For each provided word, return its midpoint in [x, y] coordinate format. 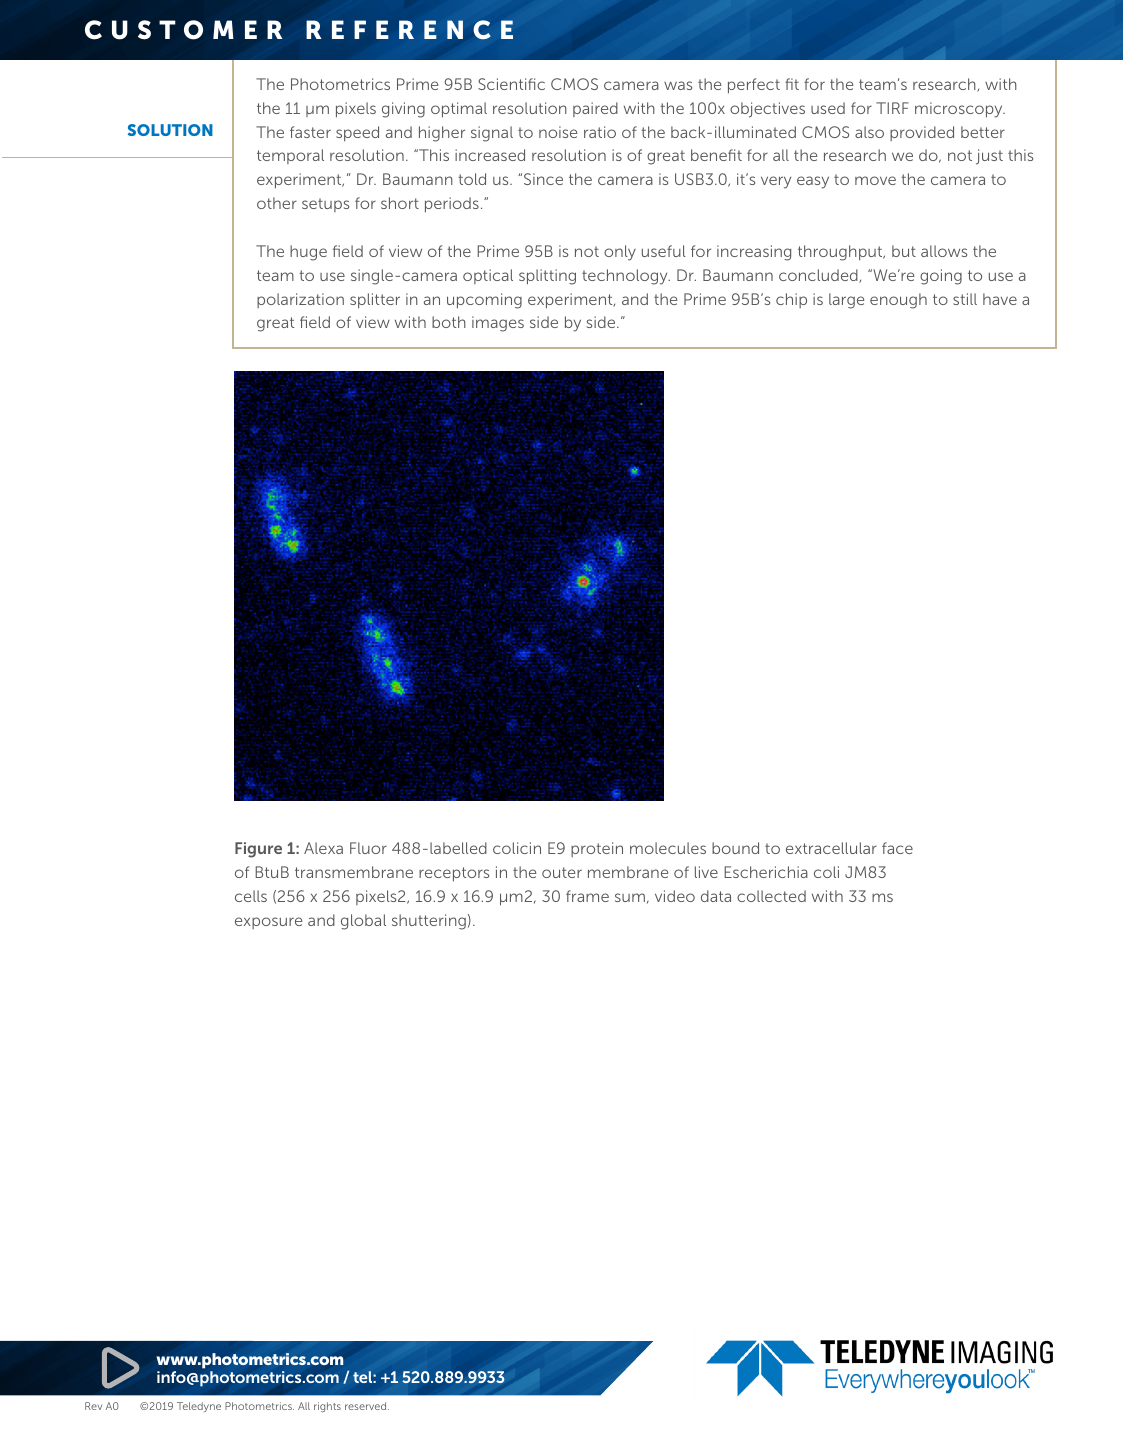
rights [327, 1407]
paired [595, 109]
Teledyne [199, 1407]
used [828, 108]
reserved [367, 1406]
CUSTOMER [184, 30]
